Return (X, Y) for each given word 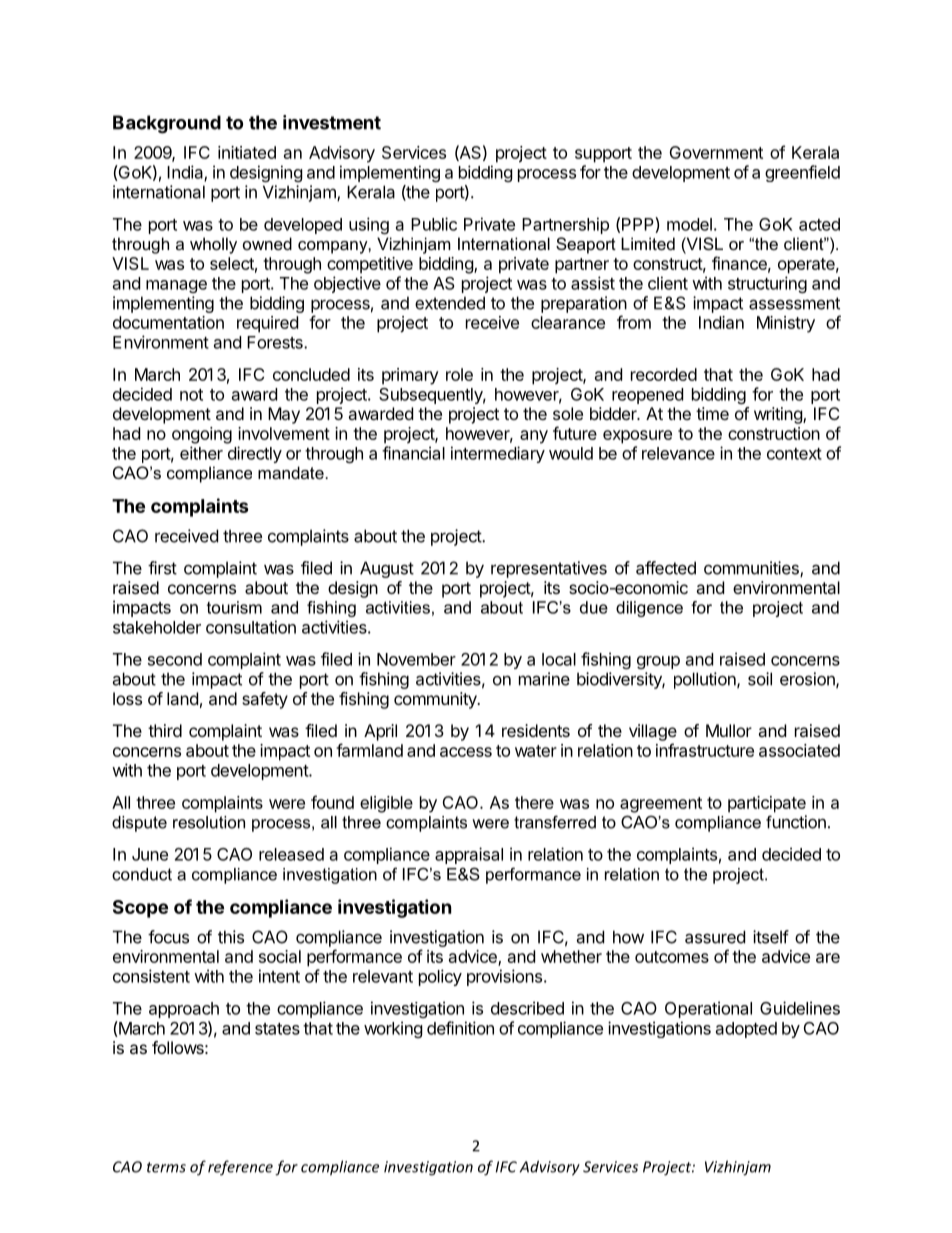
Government (716, 152)
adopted (746, 1030)
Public (434, 224)
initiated (247, 152)
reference (240, 1168)
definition (460, 1028)
